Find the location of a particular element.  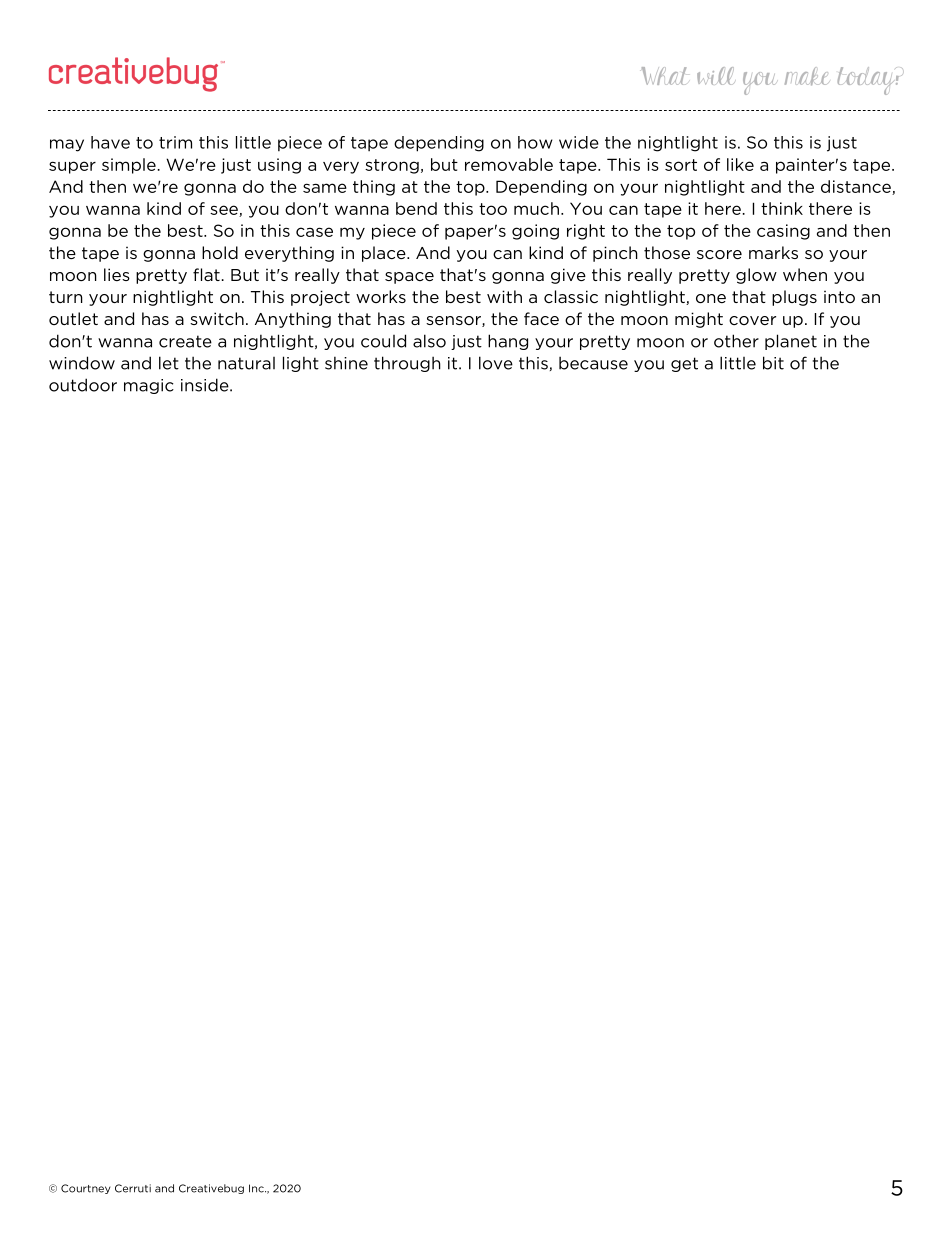

love is located at coordinates (496, 363).
